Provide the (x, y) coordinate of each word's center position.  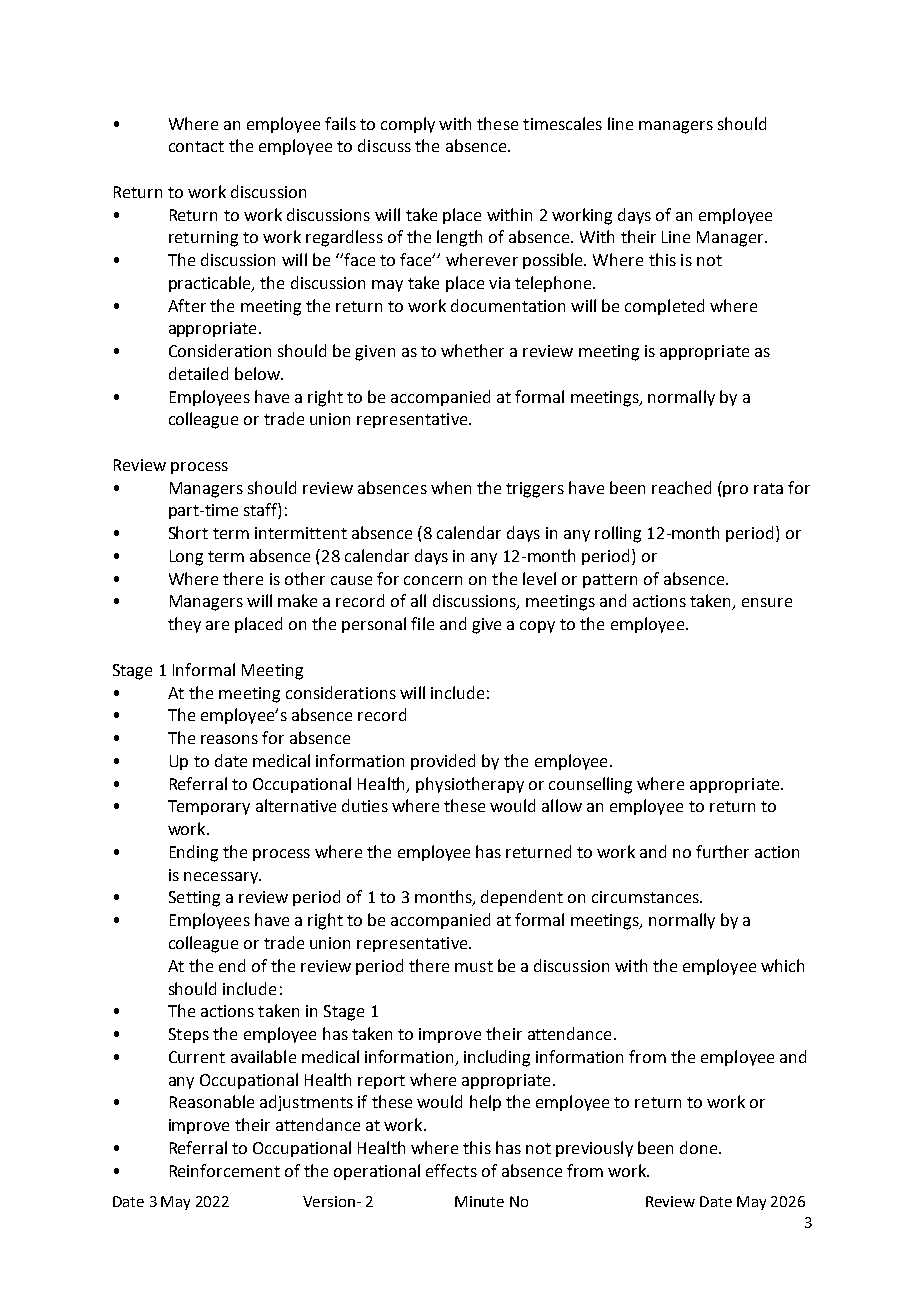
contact (196, 146)
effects (451, 1170)
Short (188, 532)
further (722, 851)
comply (408, 125)
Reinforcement (225, 1170)
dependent (522, 898)
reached (681, 487)
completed (664, 307)
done (700, 1147)
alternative (296, 805)
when (451, 487)
